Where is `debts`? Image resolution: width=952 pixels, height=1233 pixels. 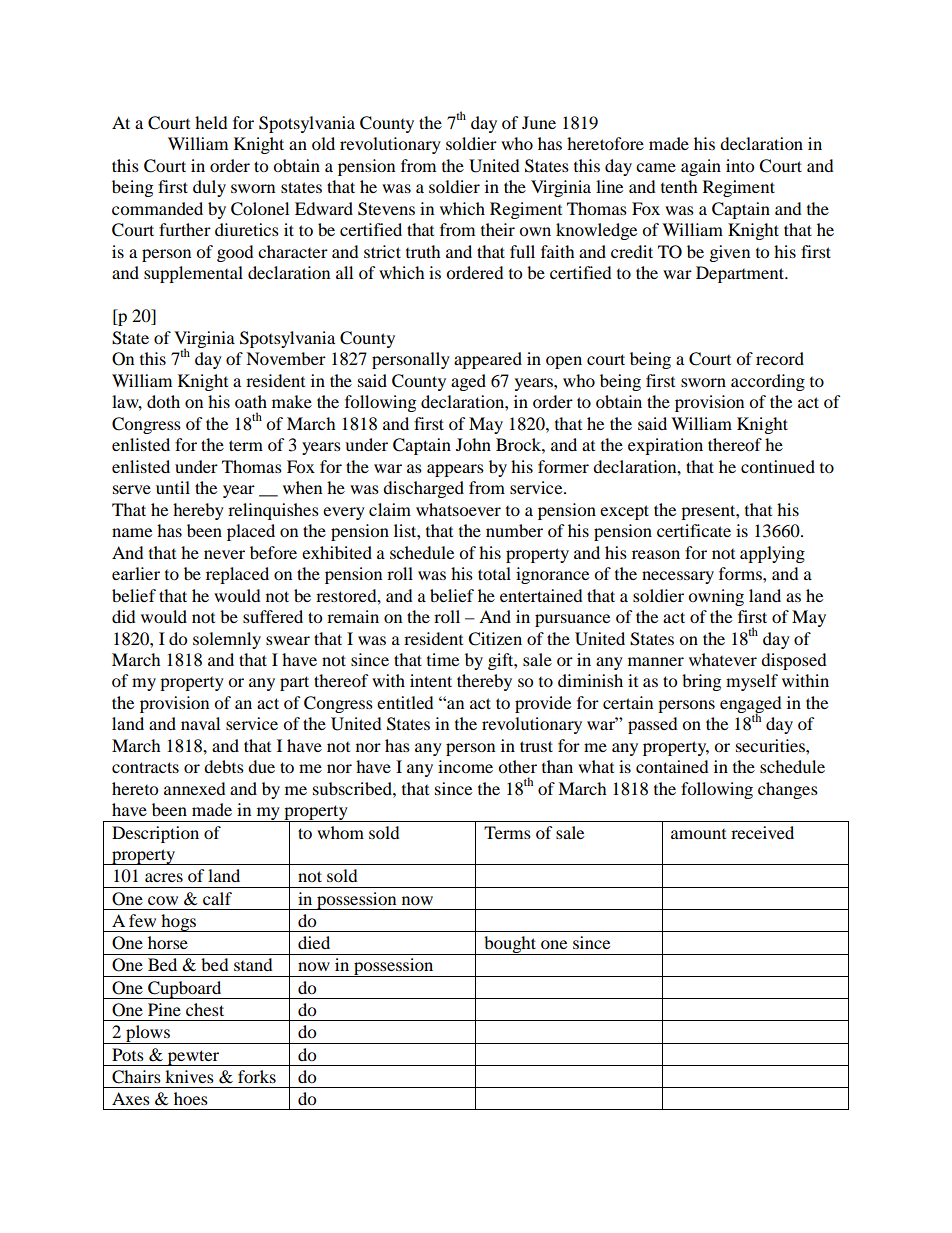 debts is located at coordinates (224, 766).
